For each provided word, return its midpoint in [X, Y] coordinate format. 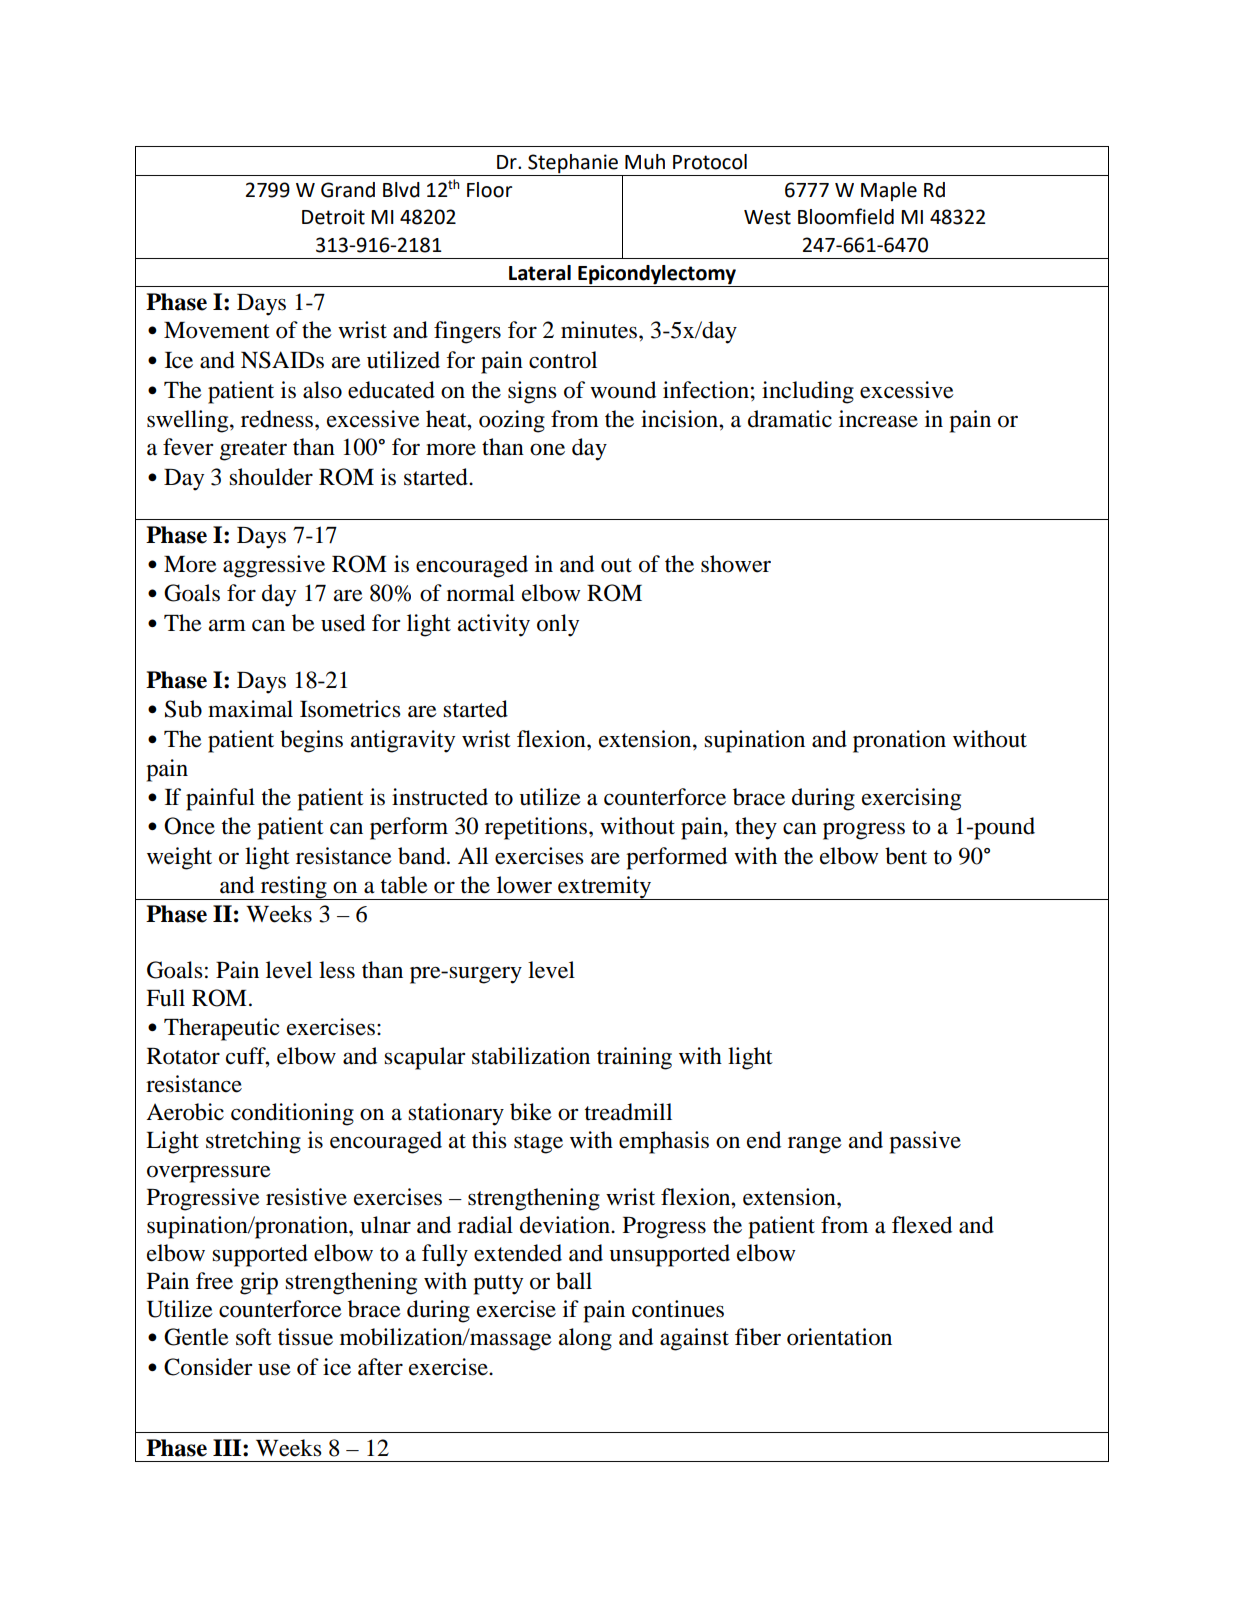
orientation [839, 1337]
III [228, 1447]
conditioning [292, 1114]
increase [878, 419]
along [585, 1339]
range [815, 1145]
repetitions [537, 828]
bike [531, 1112]
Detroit [333, 217]
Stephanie [573, 164]
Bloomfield [846, 216]
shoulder [271, 477]
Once [189, 826]
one [547, 449]
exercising [911, 799]
